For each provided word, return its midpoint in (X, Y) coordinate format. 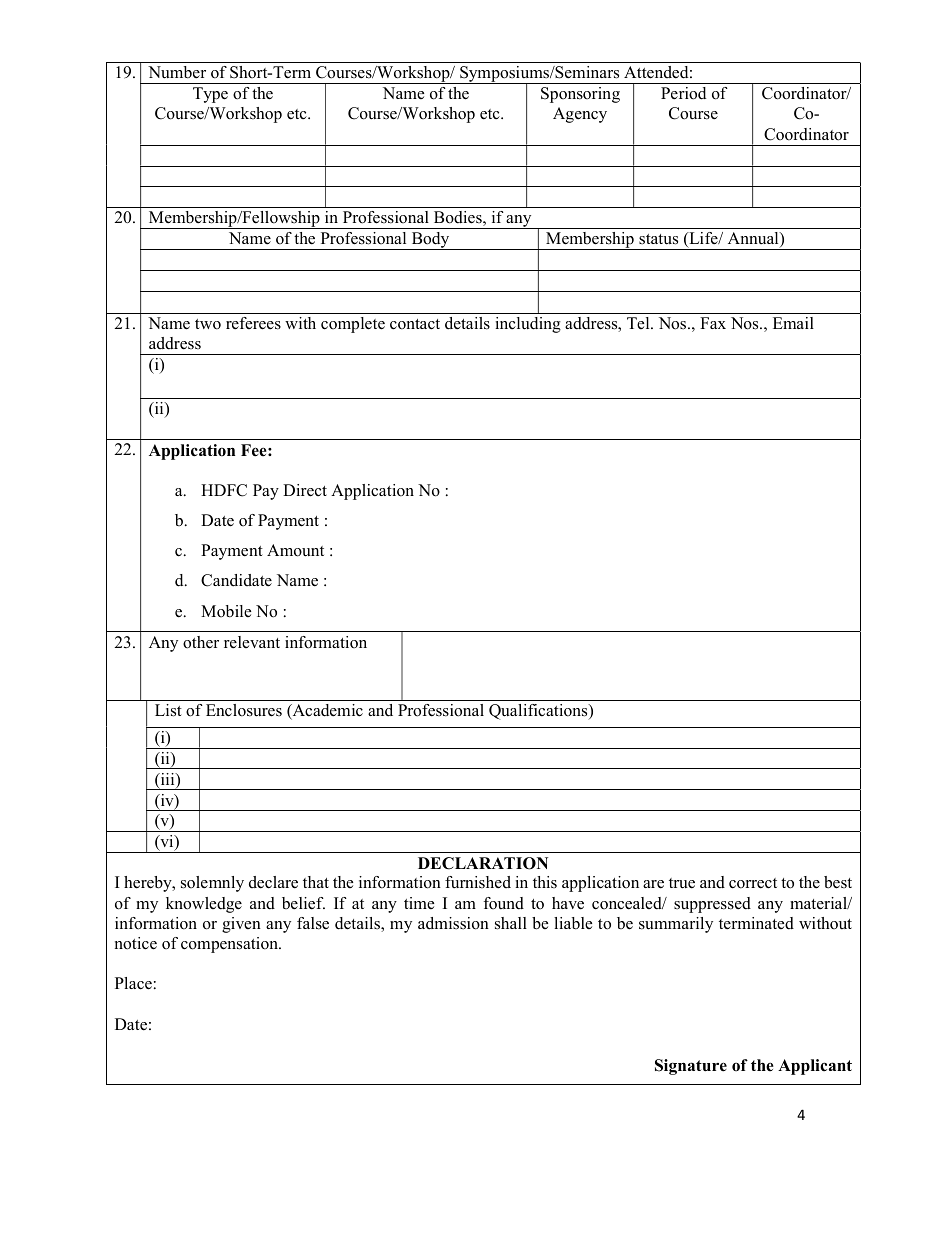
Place (133, 983)
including (528, 325)
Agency (580, 115)
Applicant (815, 1067)
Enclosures (244, 710)
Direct (305, 490)
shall (511, 923)
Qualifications (539, 712)
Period (683, 93)
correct (753, 883)
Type (210, 95)
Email (793, 323)
